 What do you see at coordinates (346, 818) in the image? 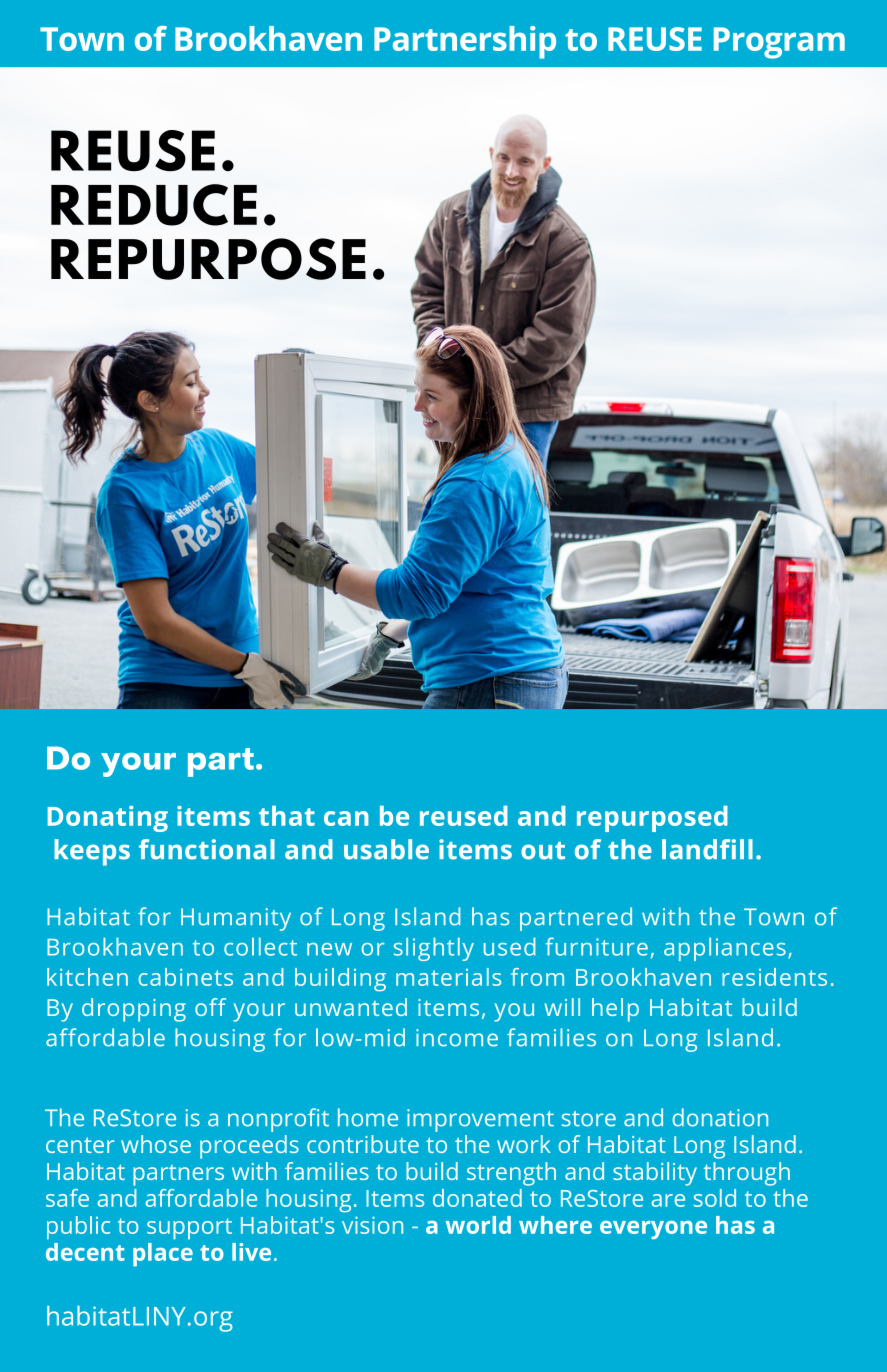
I see `can` at bounding box center [346, 818].
